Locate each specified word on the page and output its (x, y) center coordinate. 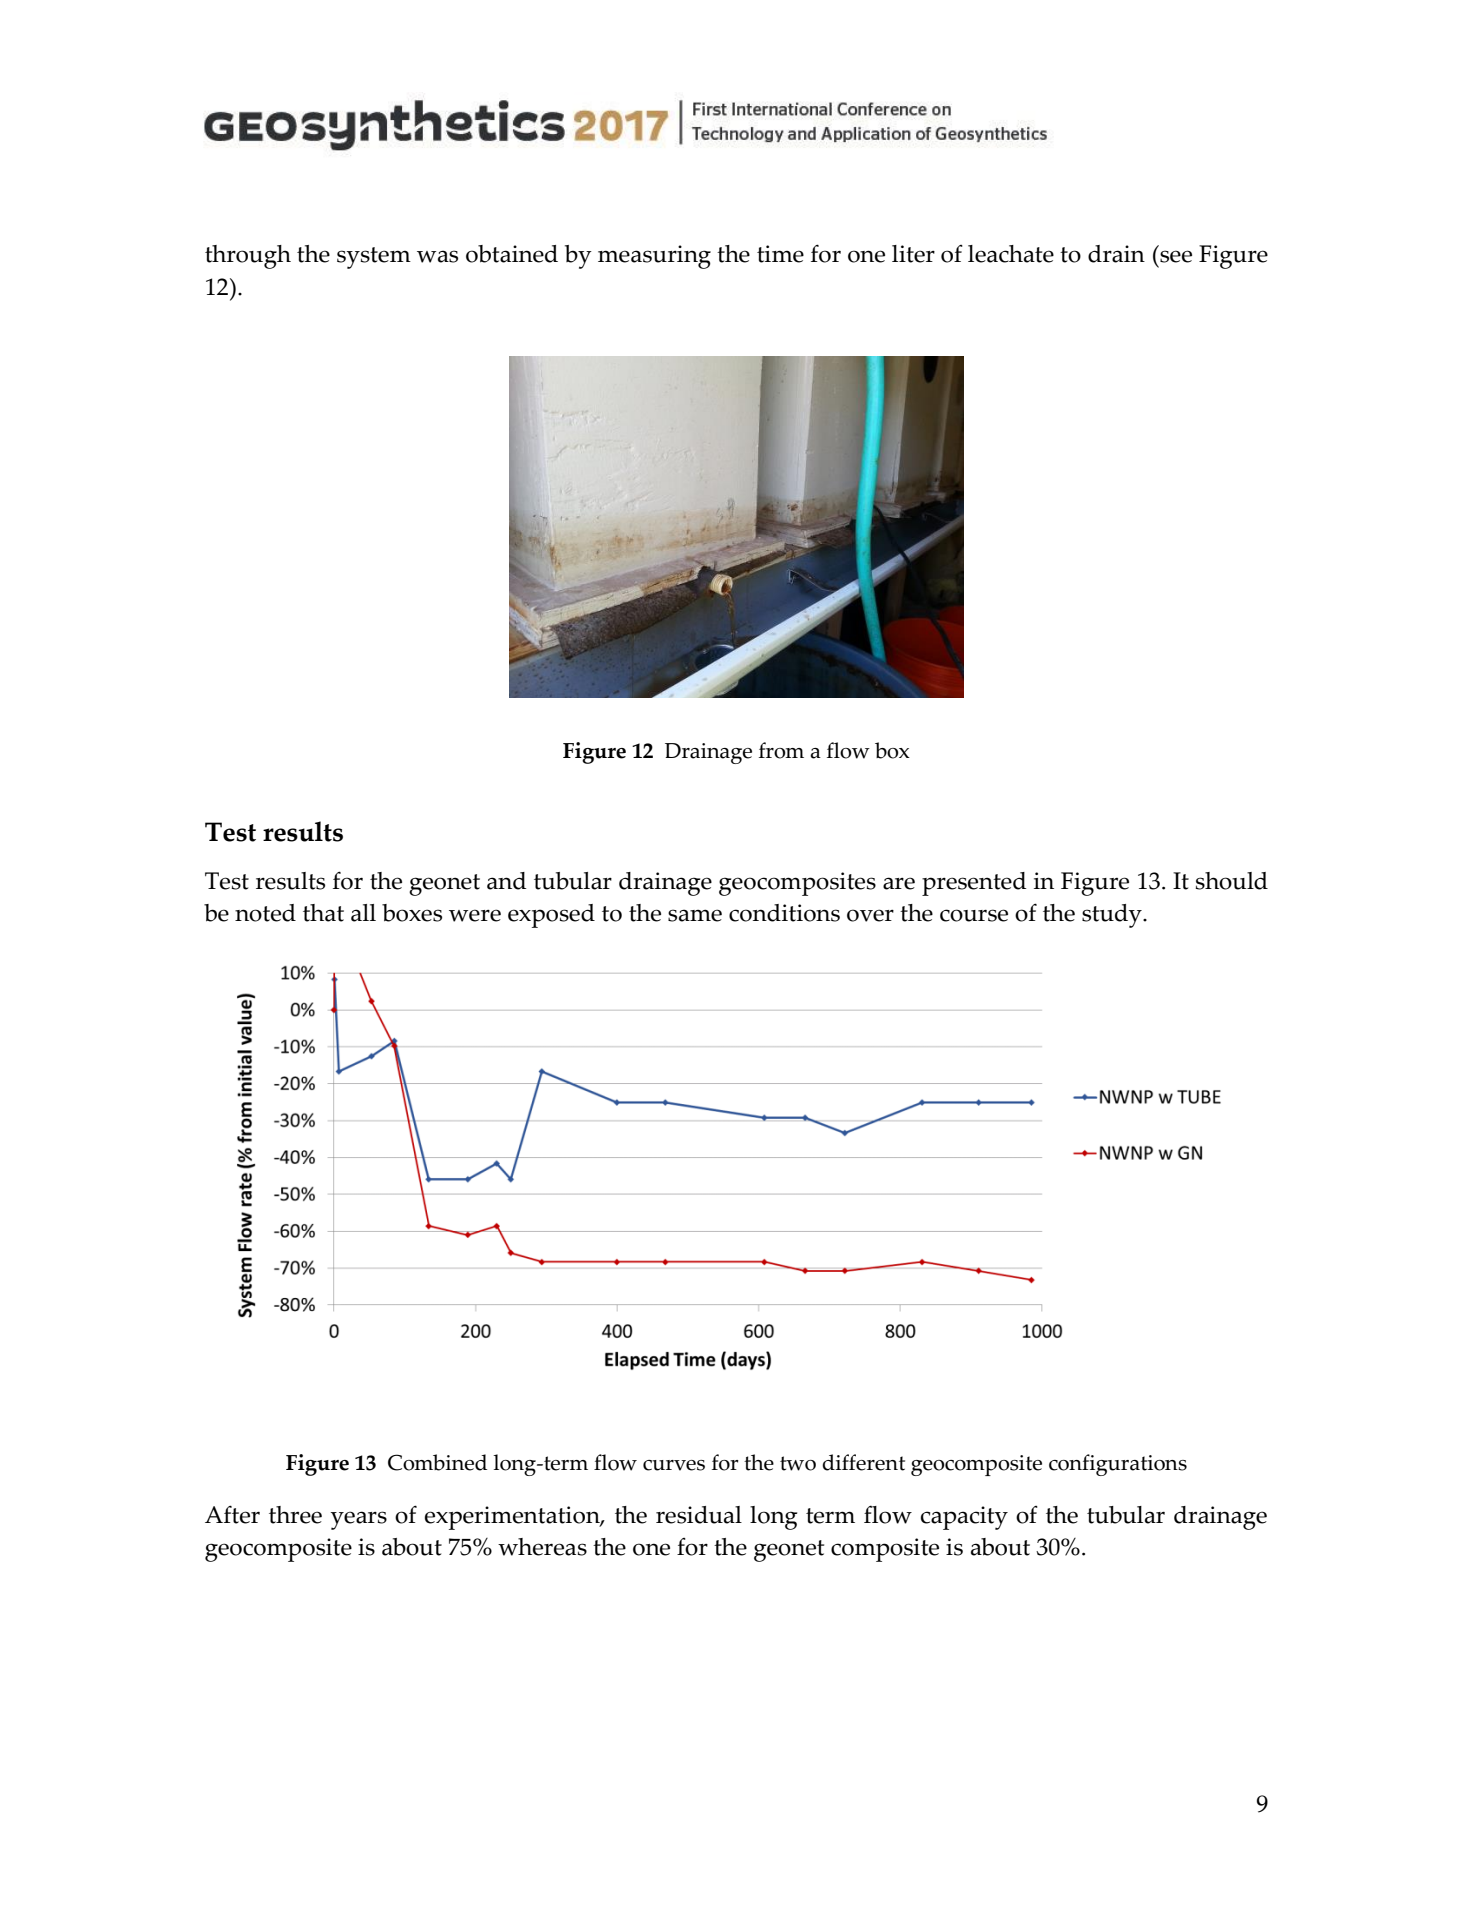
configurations (1118, 1465)
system (374, 258)
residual (699, 1515)
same (695, 915)
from (781, 750)
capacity (964, 1518)
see (1176, 256)
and (507, 881)
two (798, 1463)
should (1232, 881)
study (1113, 916)
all (363, 913)
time (780, 254)
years (359, 1520)
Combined (437, 1462)
